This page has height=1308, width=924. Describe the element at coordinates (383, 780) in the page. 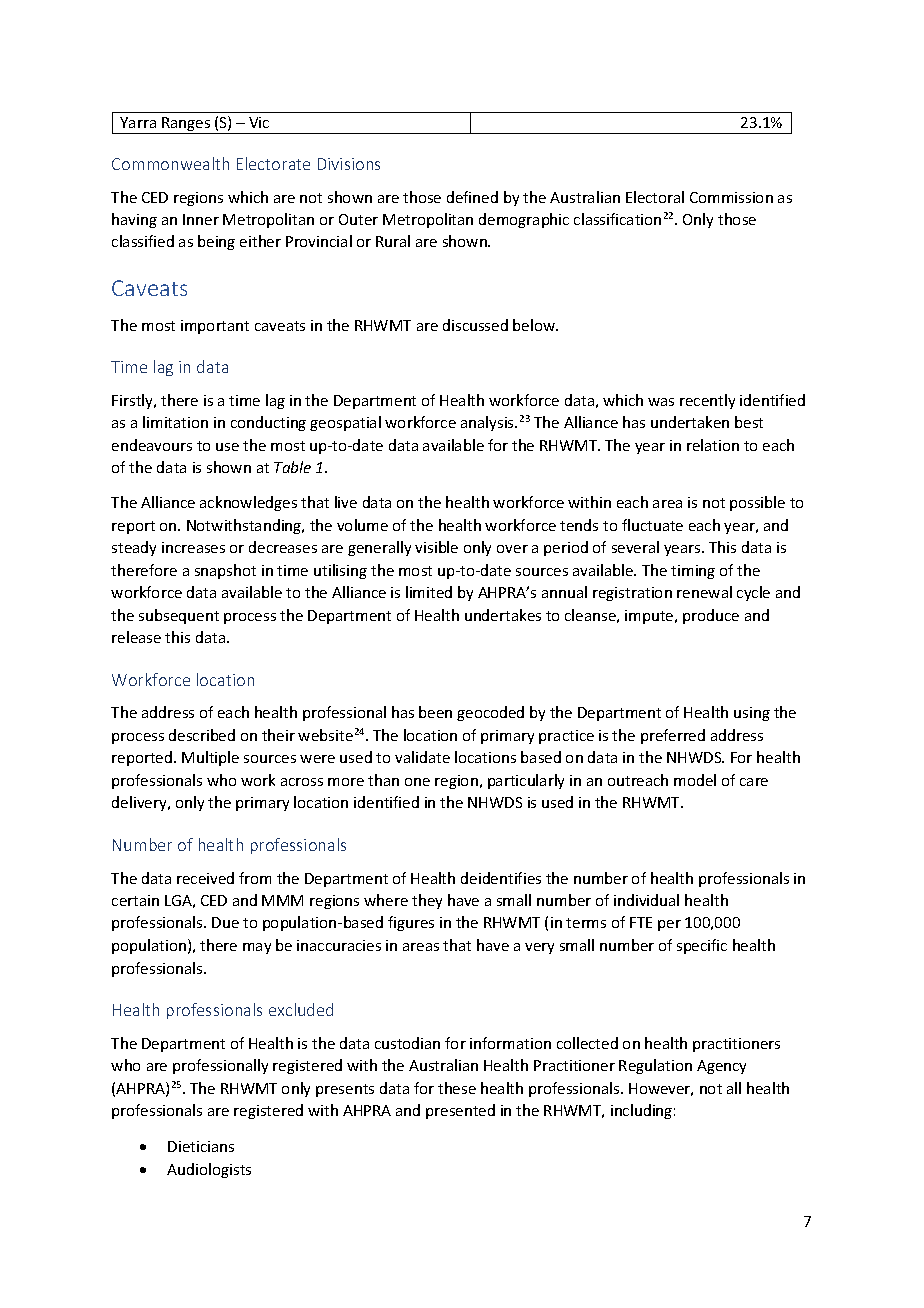

I see `than` at that location.
